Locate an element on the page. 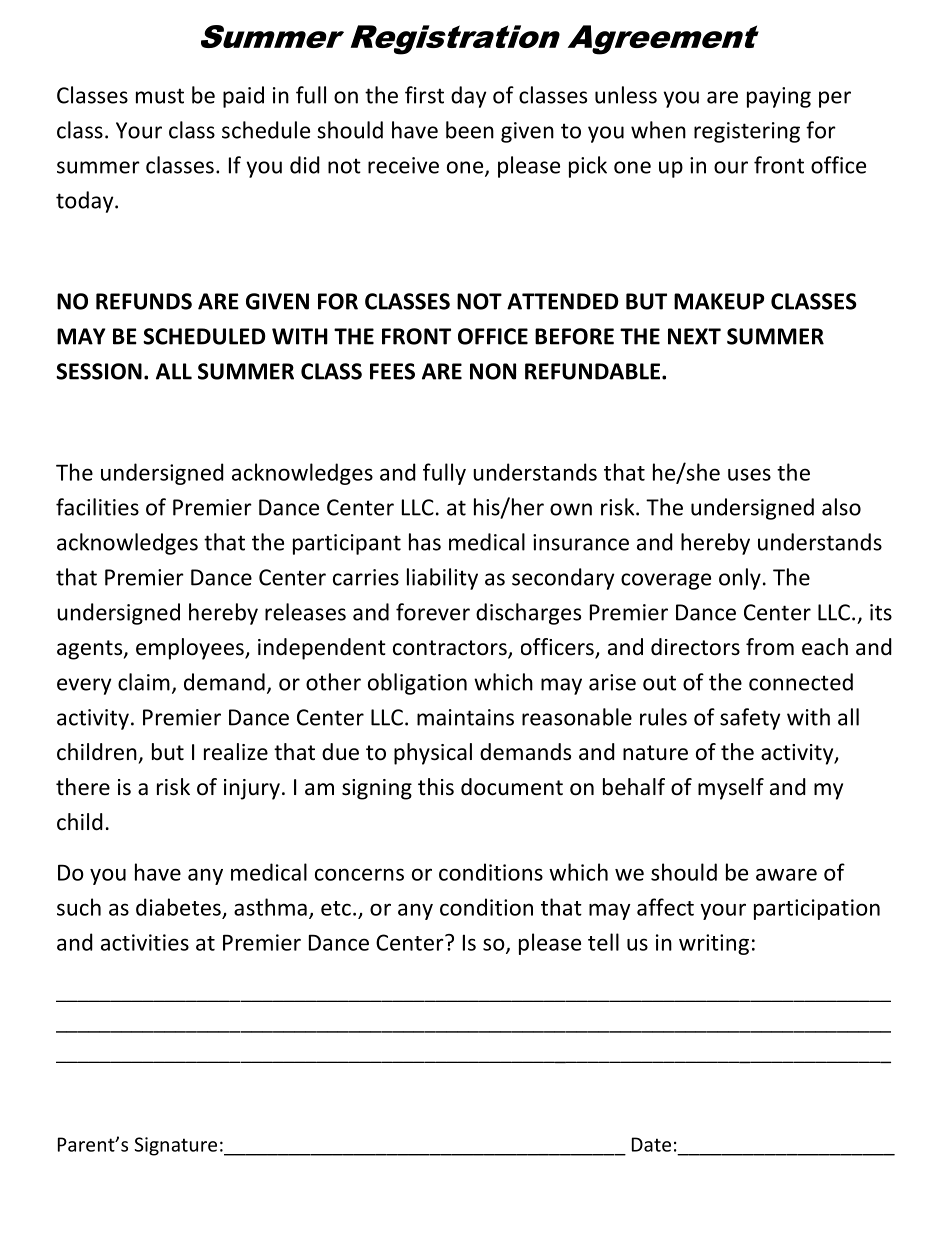  tell is located at coordinates (603, 942).
